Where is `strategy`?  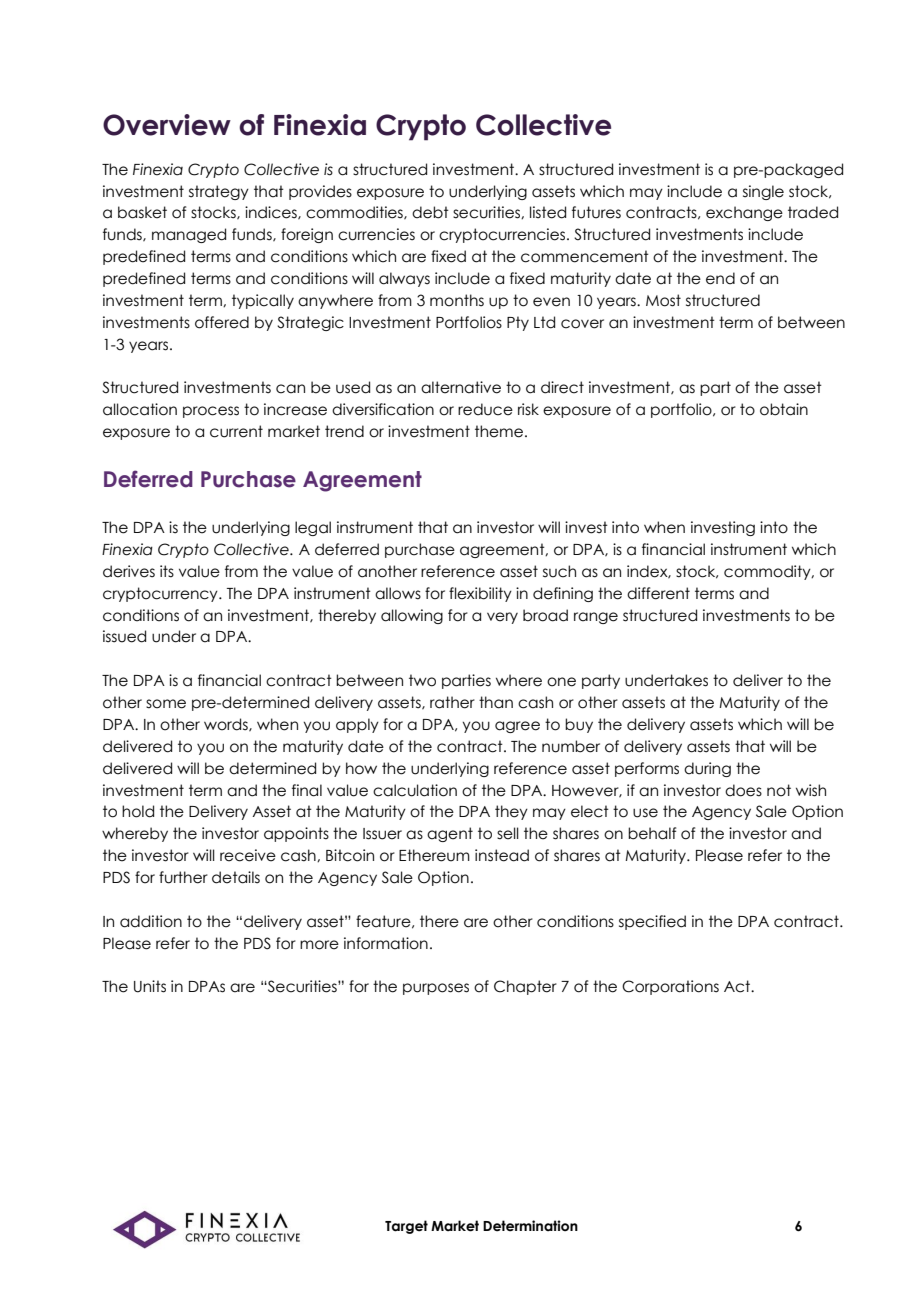 strategy is located at coordinates (219, 192).
